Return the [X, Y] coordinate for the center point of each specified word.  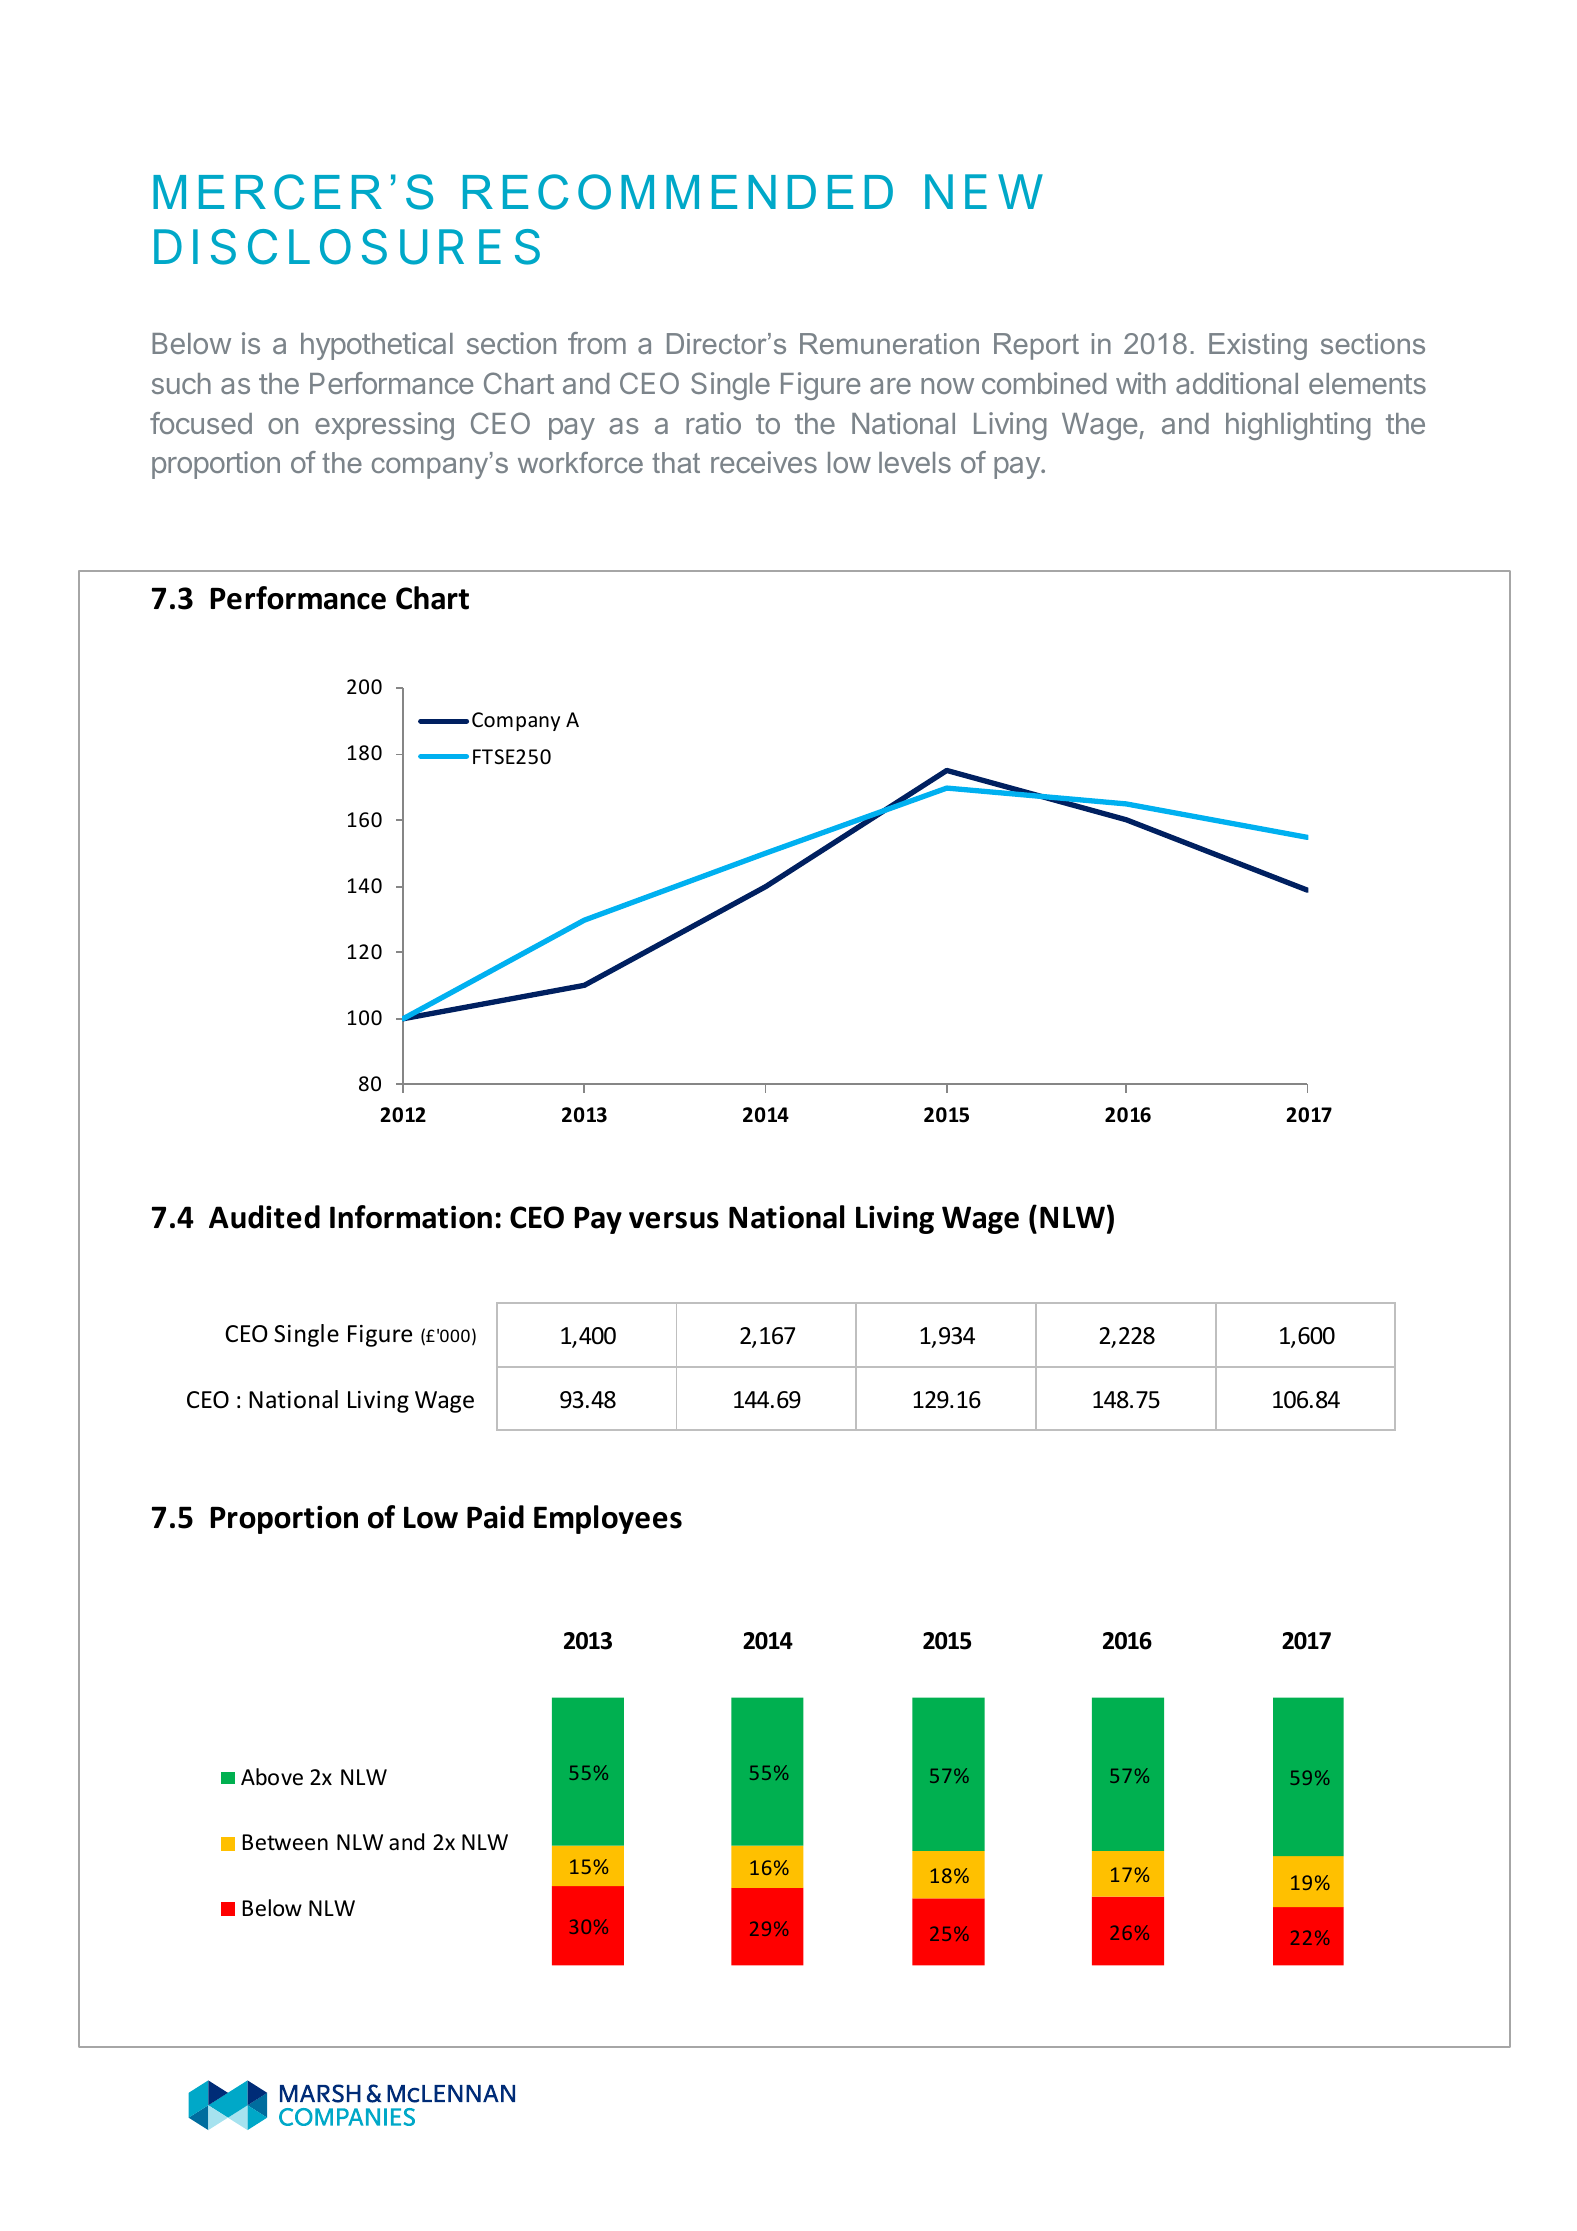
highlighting [1298, 426]
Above [272, 1777]
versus [674, 1220]
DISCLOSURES [347, 247]
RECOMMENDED [678, 192]
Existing [1258, 346]
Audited [264, 1217]
